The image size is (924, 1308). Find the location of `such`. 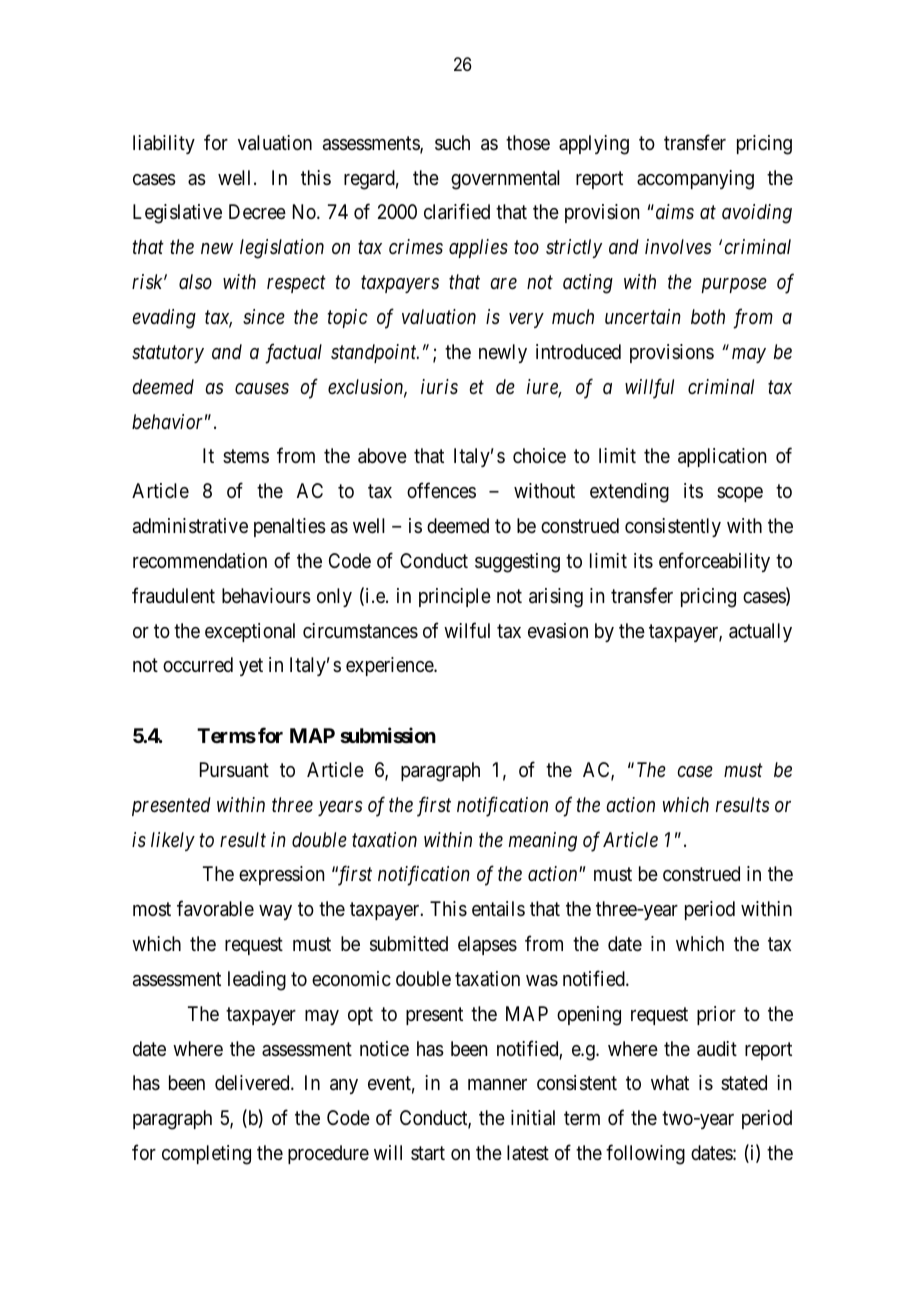

such is located at coordinates (452, 143).
